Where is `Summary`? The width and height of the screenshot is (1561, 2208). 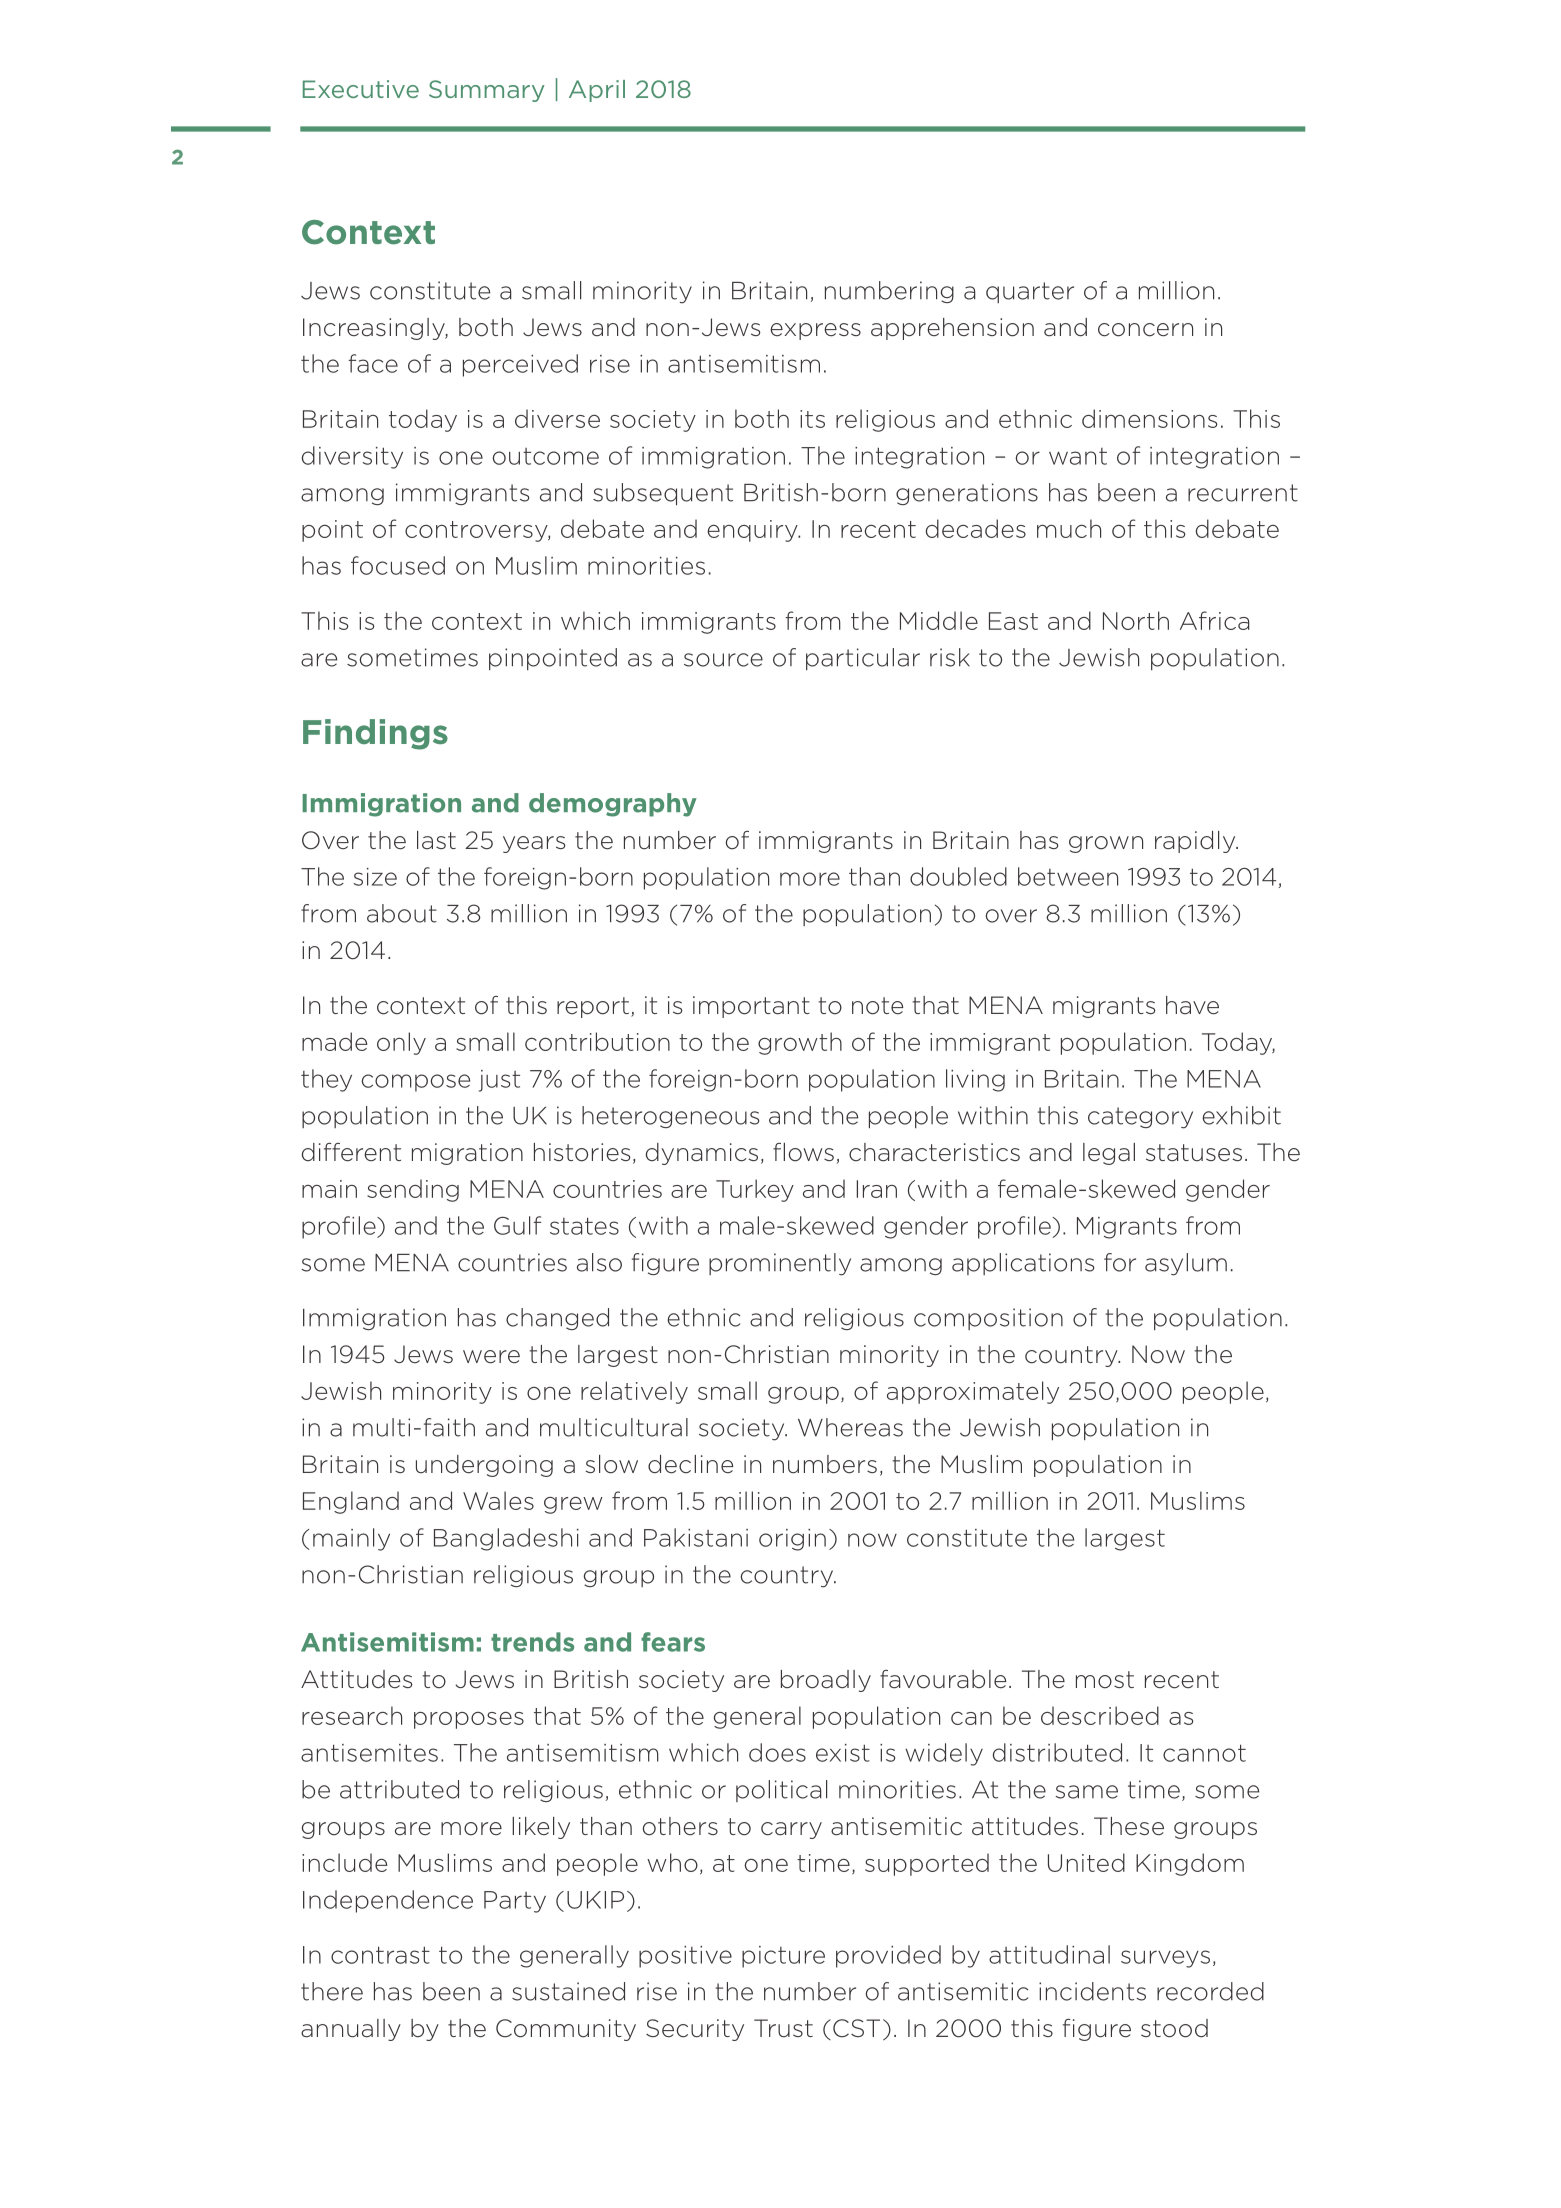
Summary is located at coordinates (487, 91).
